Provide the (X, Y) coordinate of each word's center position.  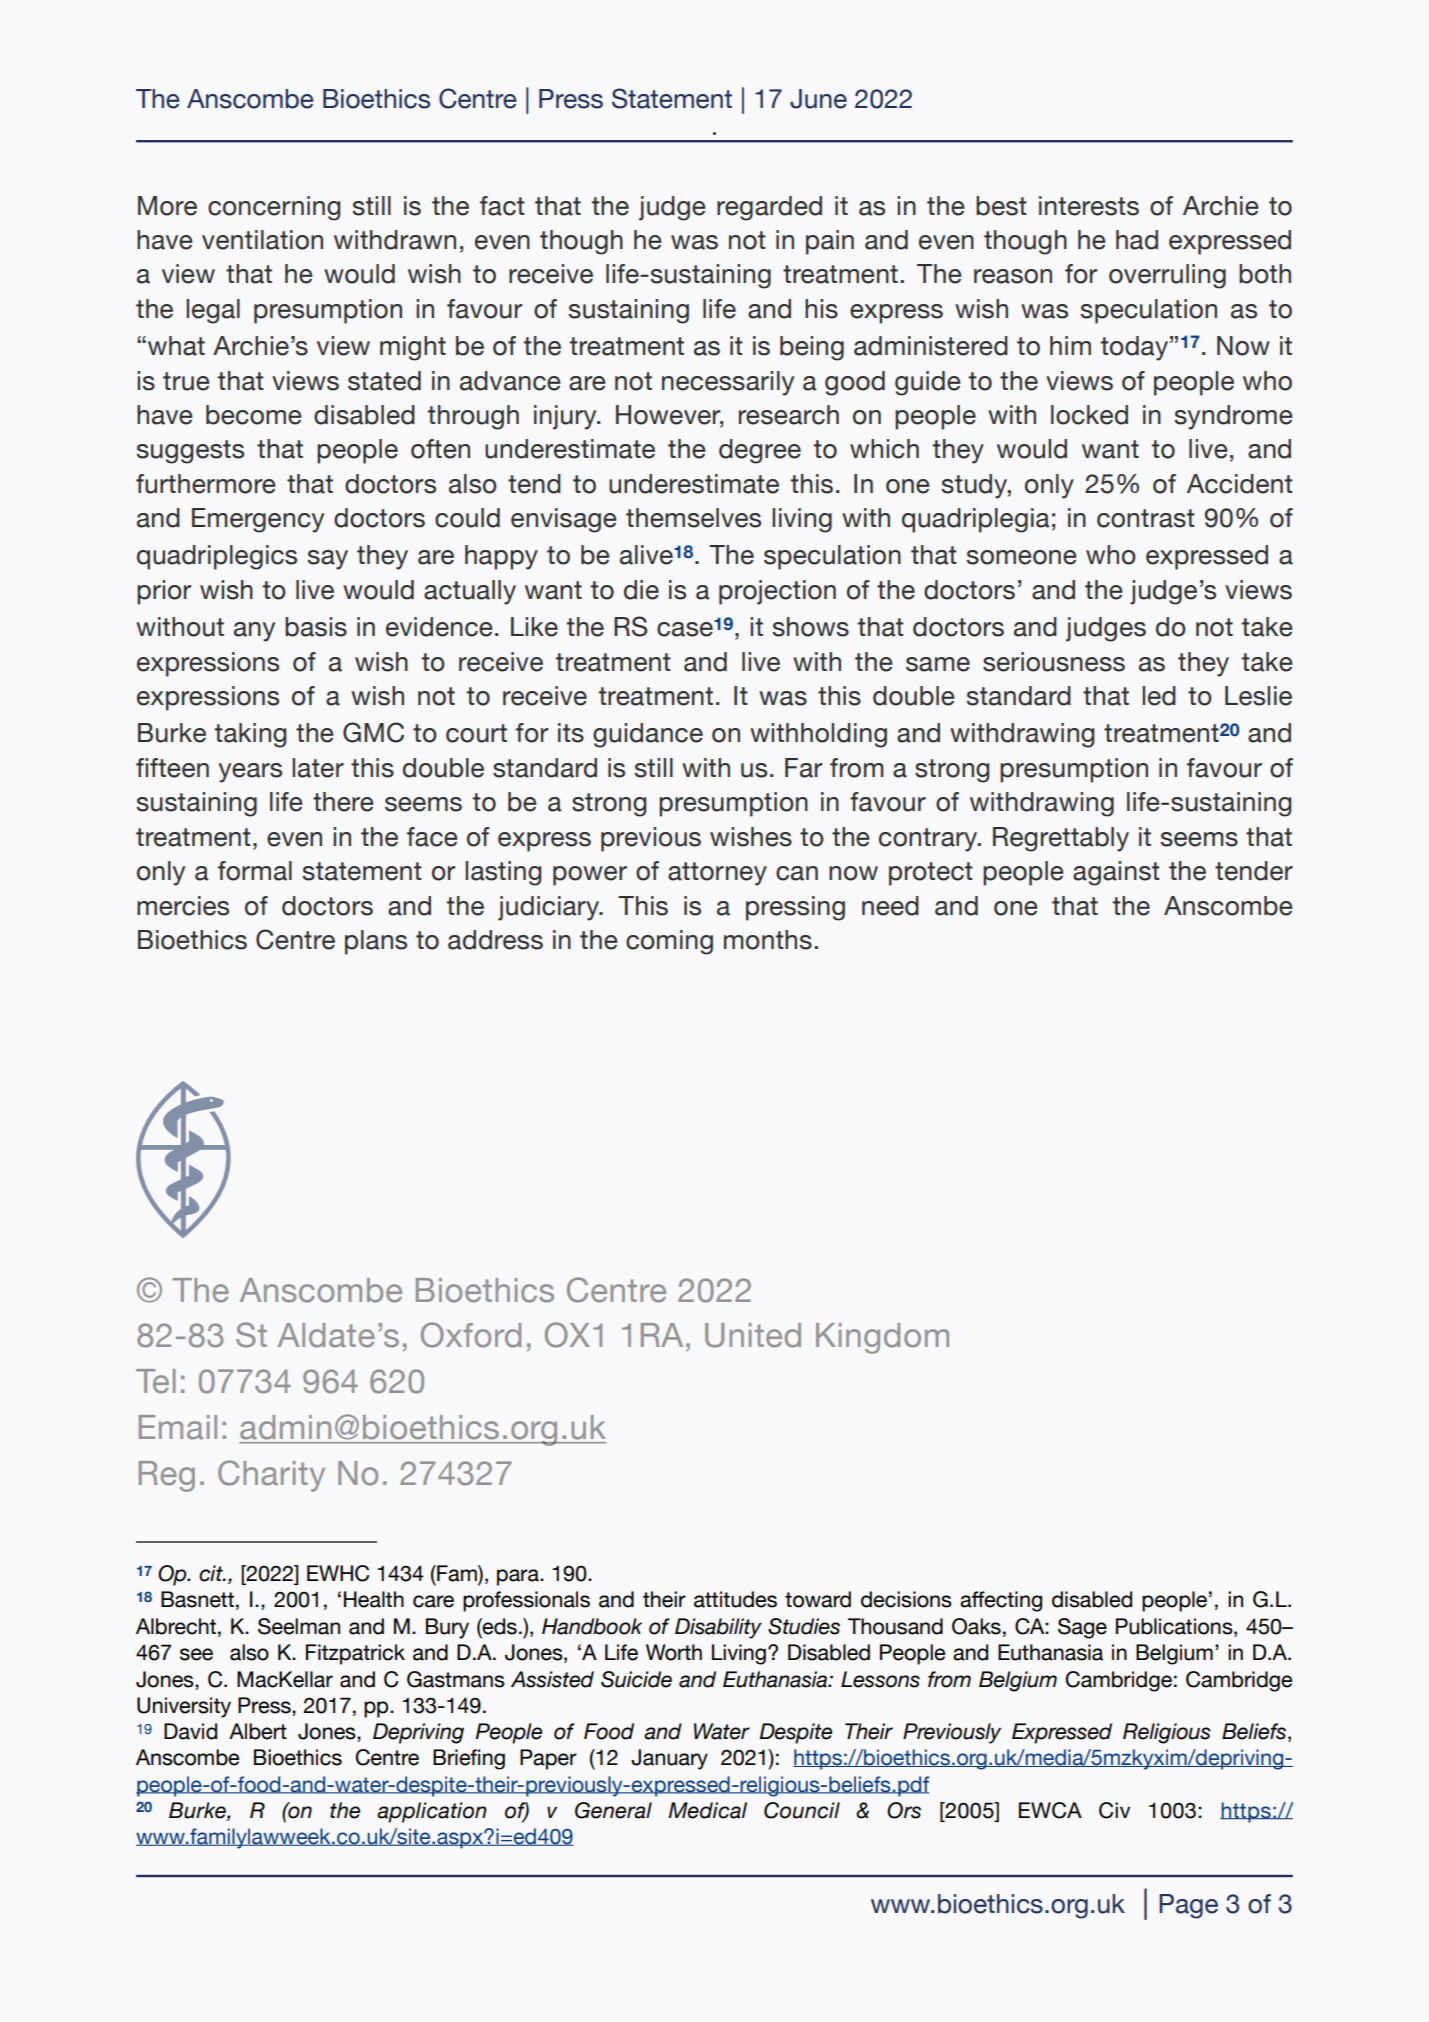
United (753, 1335)
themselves (693, 518)
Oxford (471, 1335)
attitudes (735, 1599)
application (432, 1812)
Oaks (976, 1626)
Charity (271, 1476)
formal (255, 871)
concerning (274, 208)
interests (1089, 206)
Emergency (258, 520)
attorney (717, 874)
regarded (769, 208)
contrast (1146, 518)
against (1116, 873)
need (890, 906)
